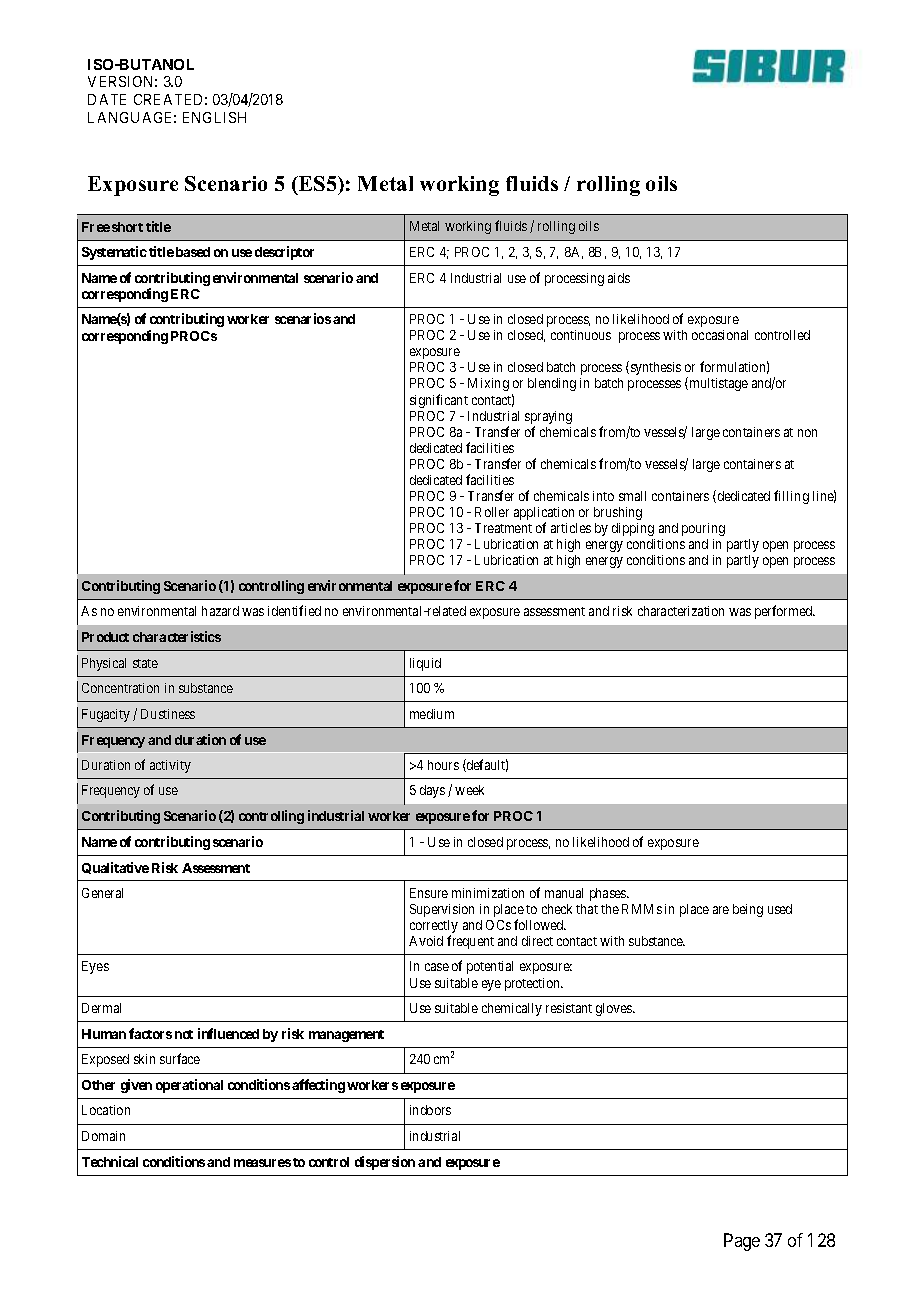 The width and height of the screenshot is (924, 1308). I want to click on hazard, so click(220, 611).
